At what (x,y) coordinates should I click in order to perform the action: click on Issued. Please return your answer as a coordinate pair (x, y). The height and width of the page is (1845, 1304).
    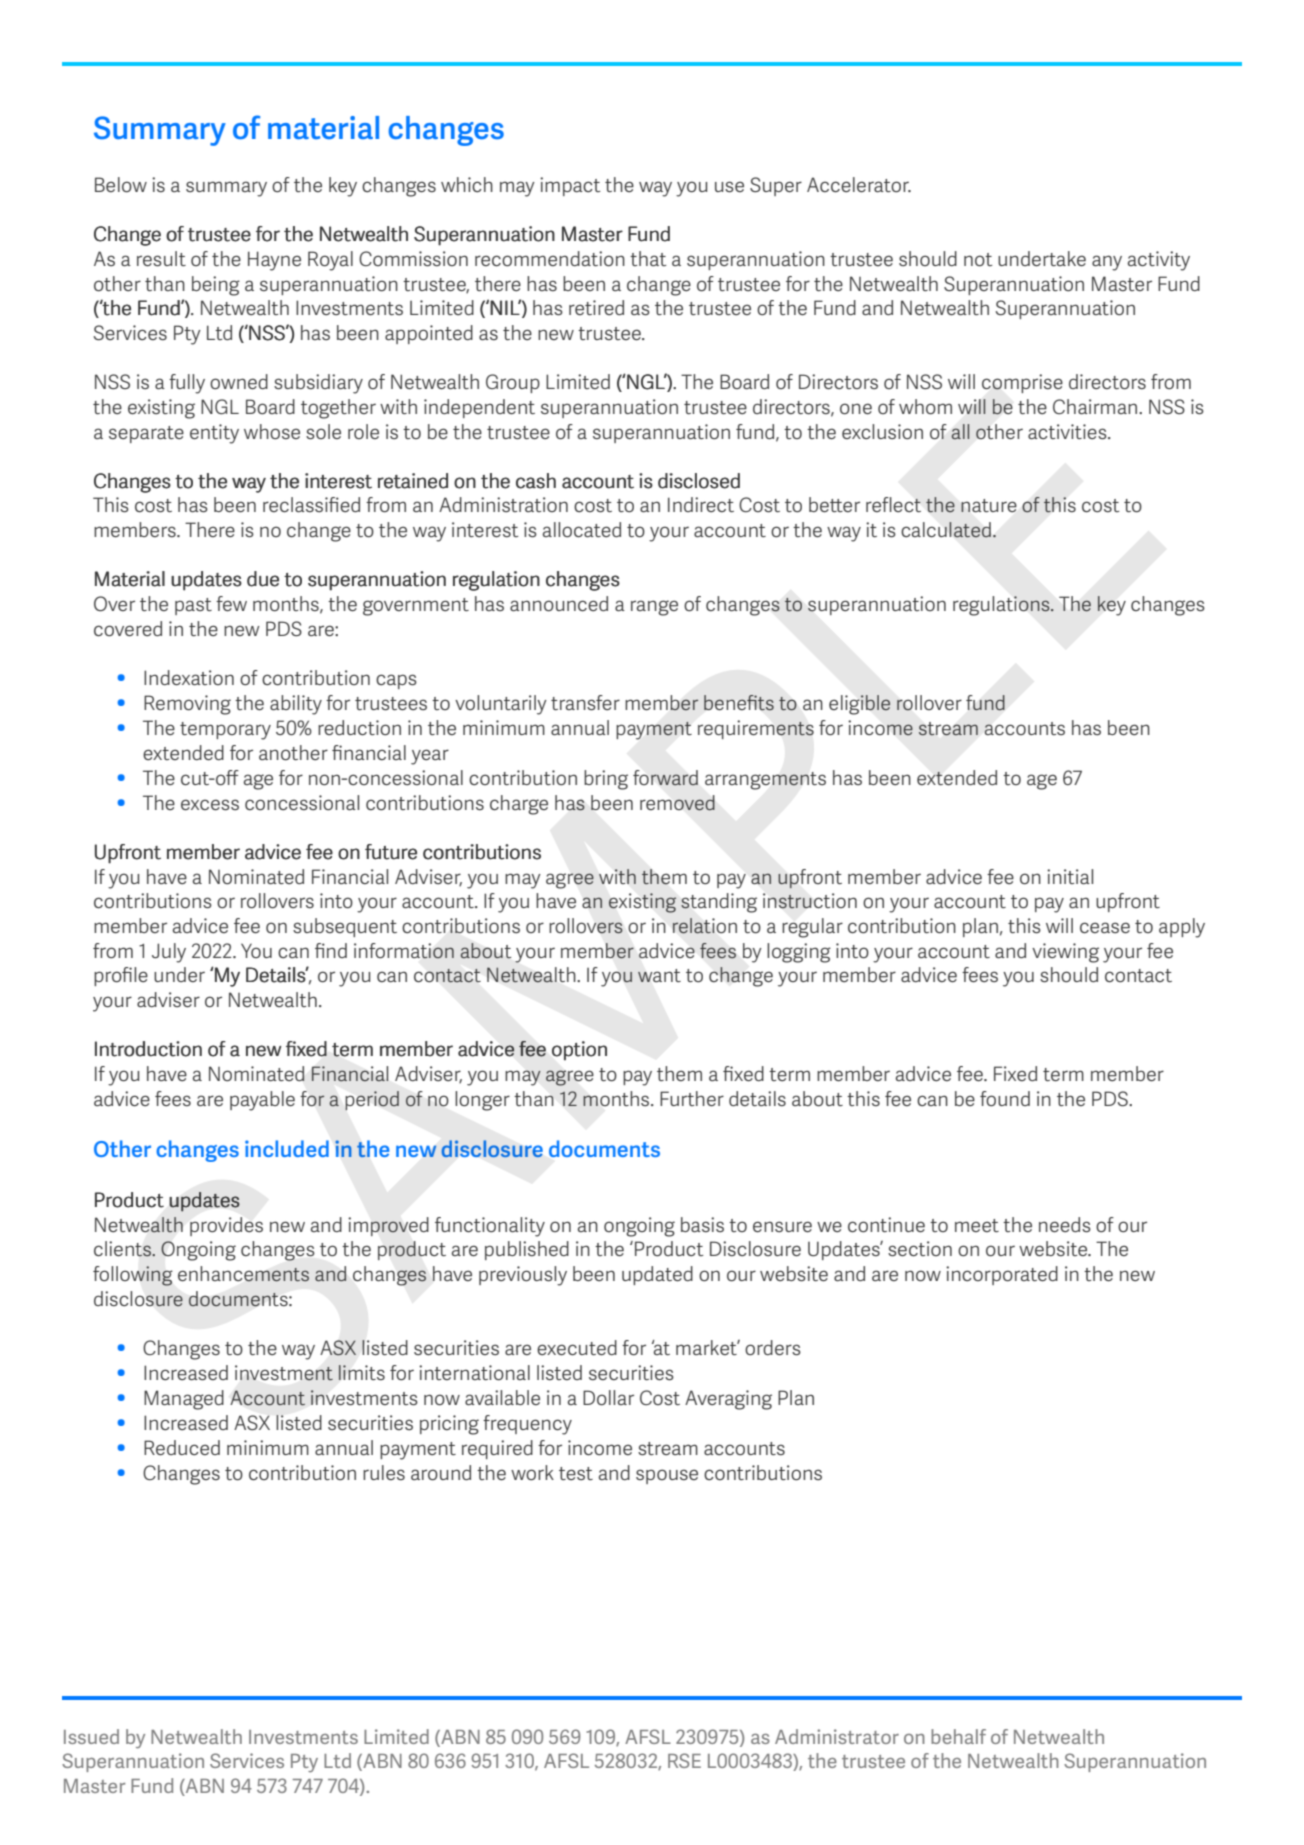
    Looking at the image, I should click on (91, 1736).
